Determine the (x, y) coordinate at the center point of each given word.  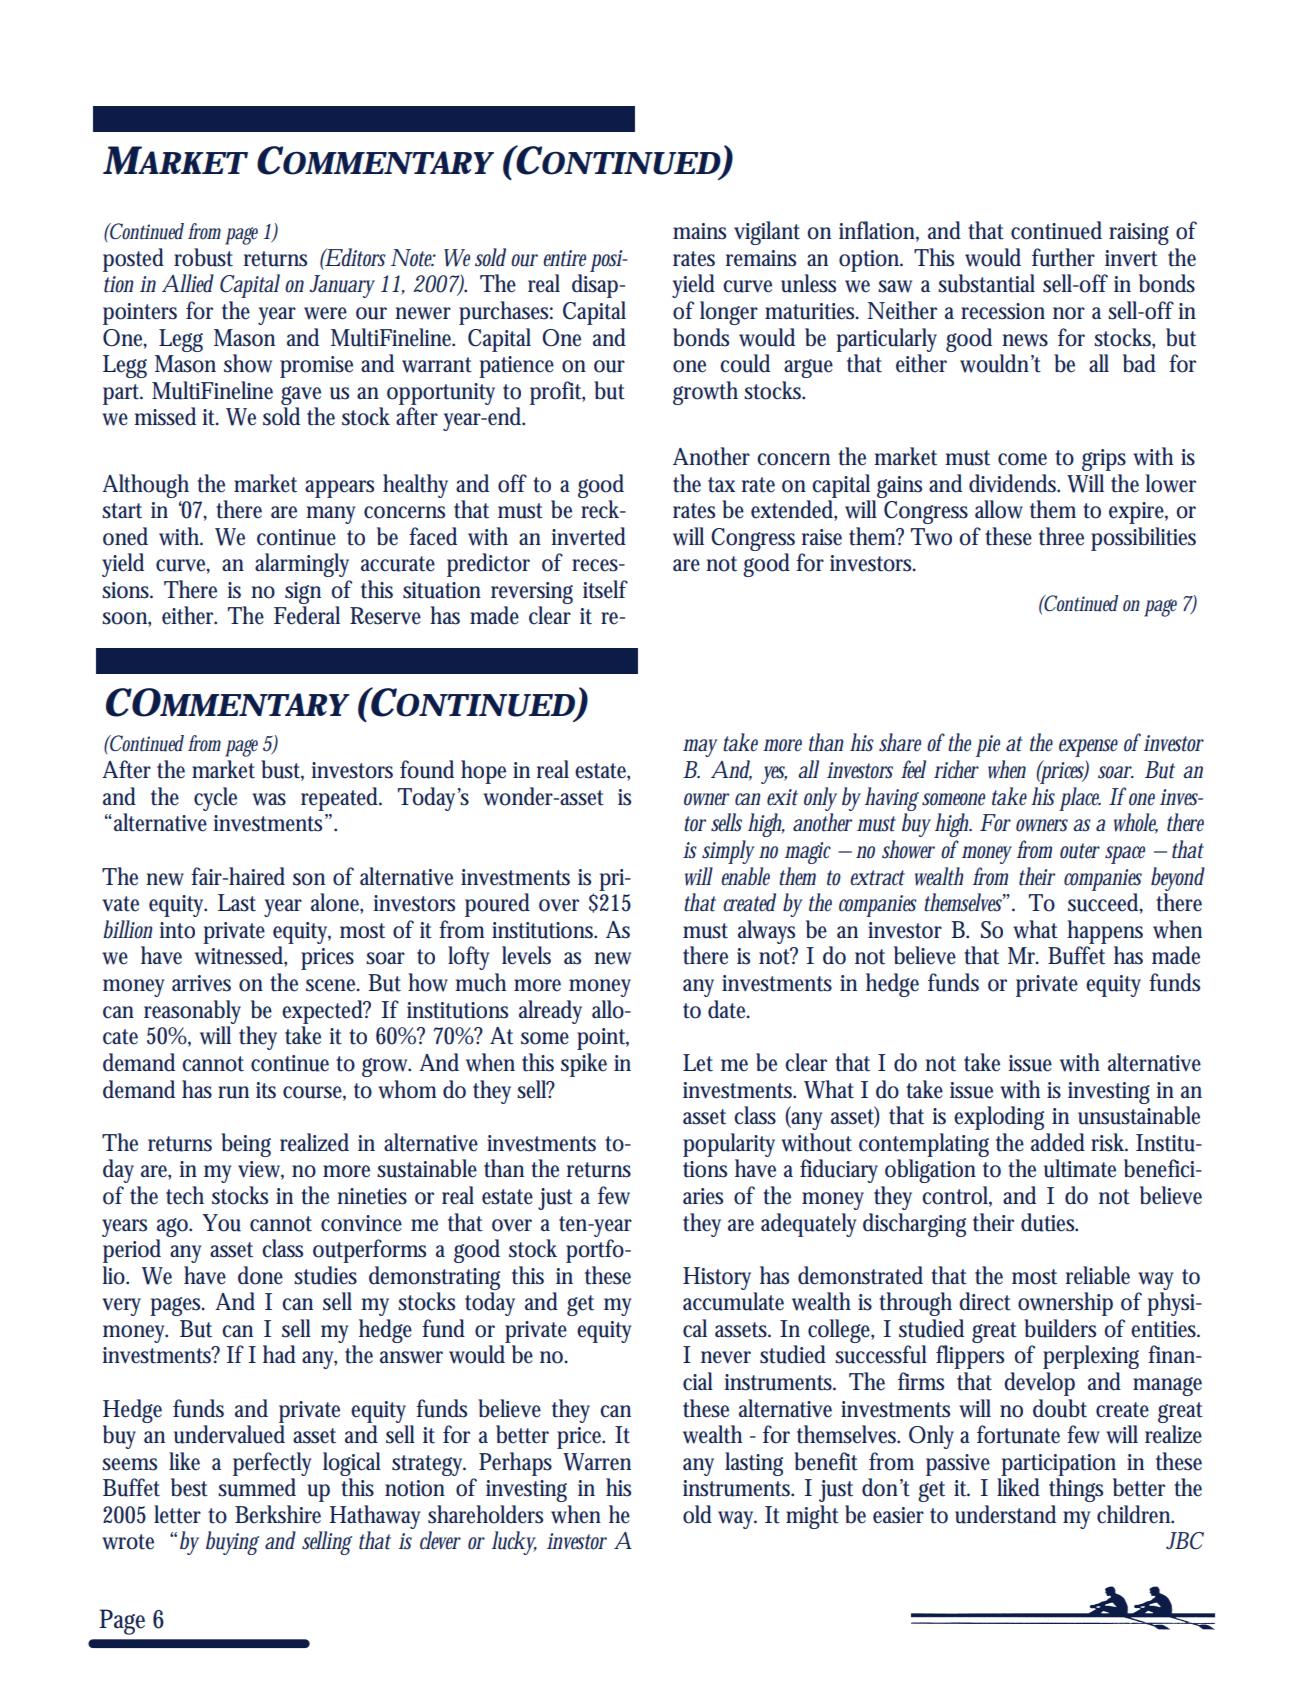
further (1063, 257)
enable (745, 876)
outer (1080, 851)
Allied (188, 283)
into (177, 930)
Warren (597, 1462)
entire (564, 258)
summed (257, 1487)
